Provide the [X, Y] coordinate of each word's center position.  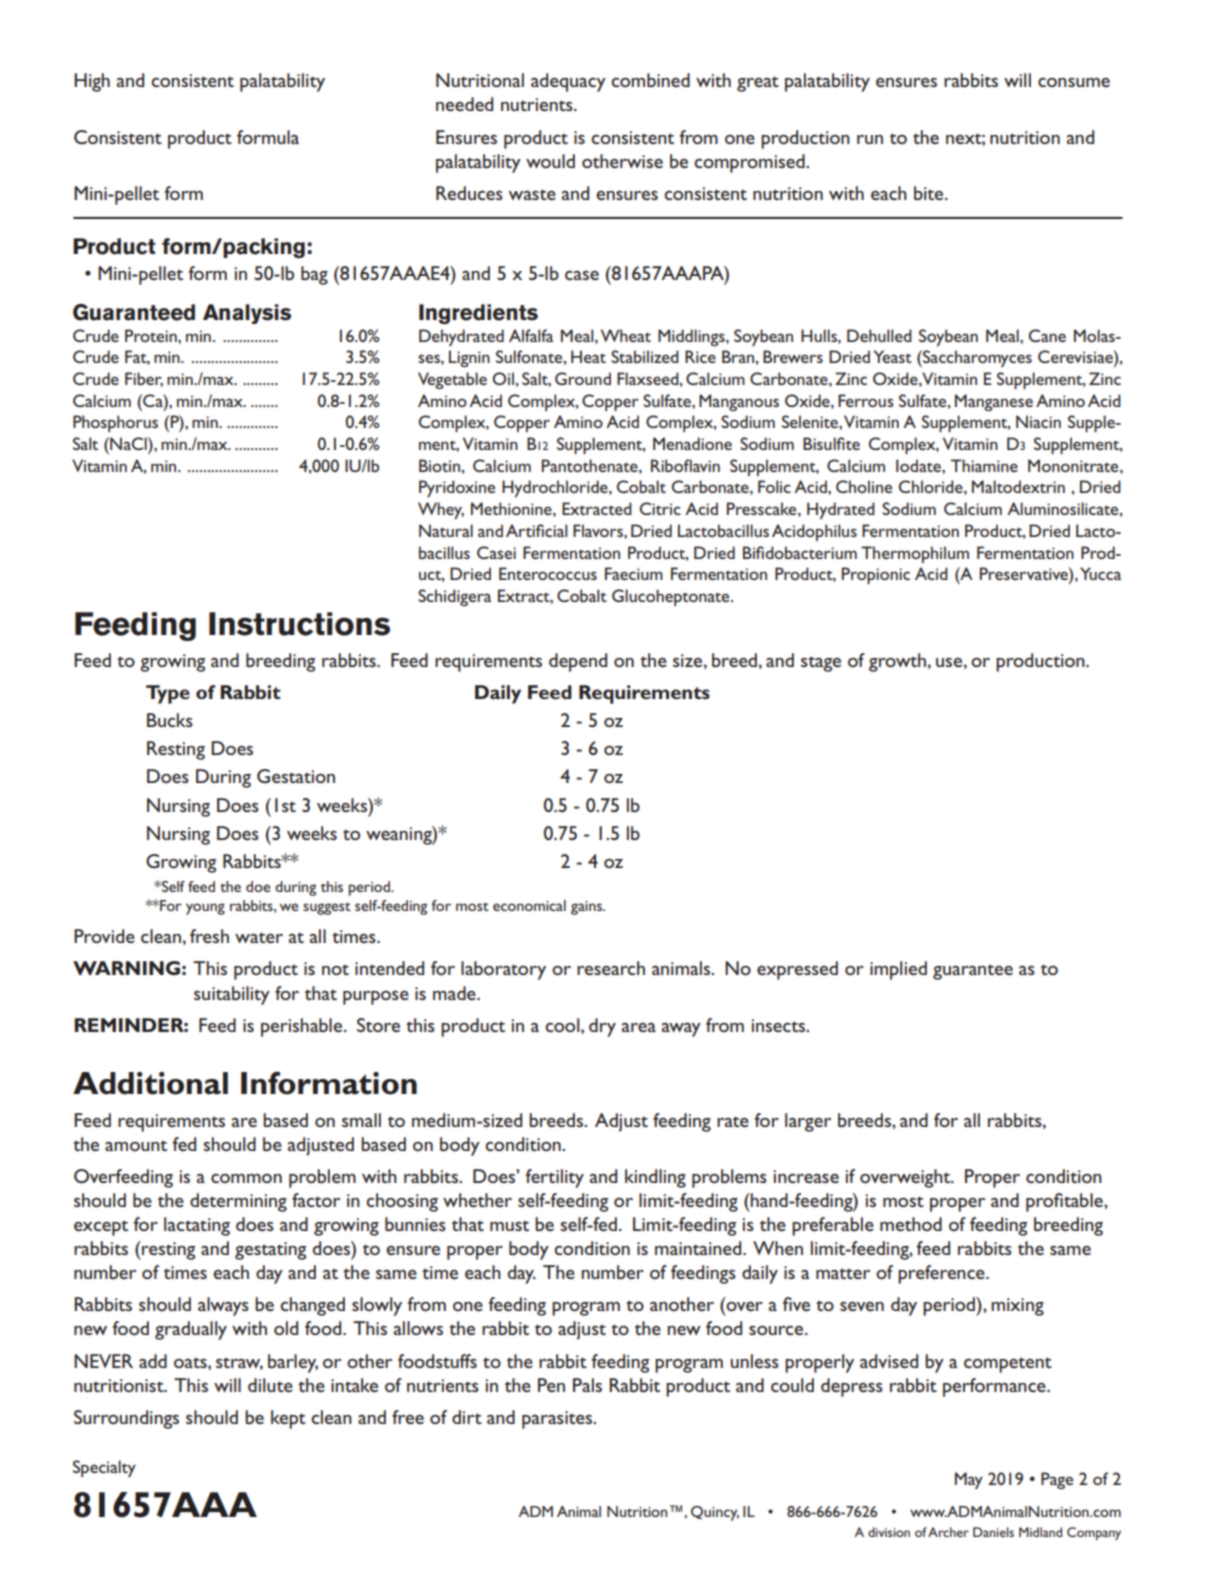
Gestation [296, 776]
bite [930, 193]
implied [898, 970]
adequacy [568, 82]
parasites [558, 1420]
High [92, 82]
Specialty [104, 1468]
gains [587, 908]
